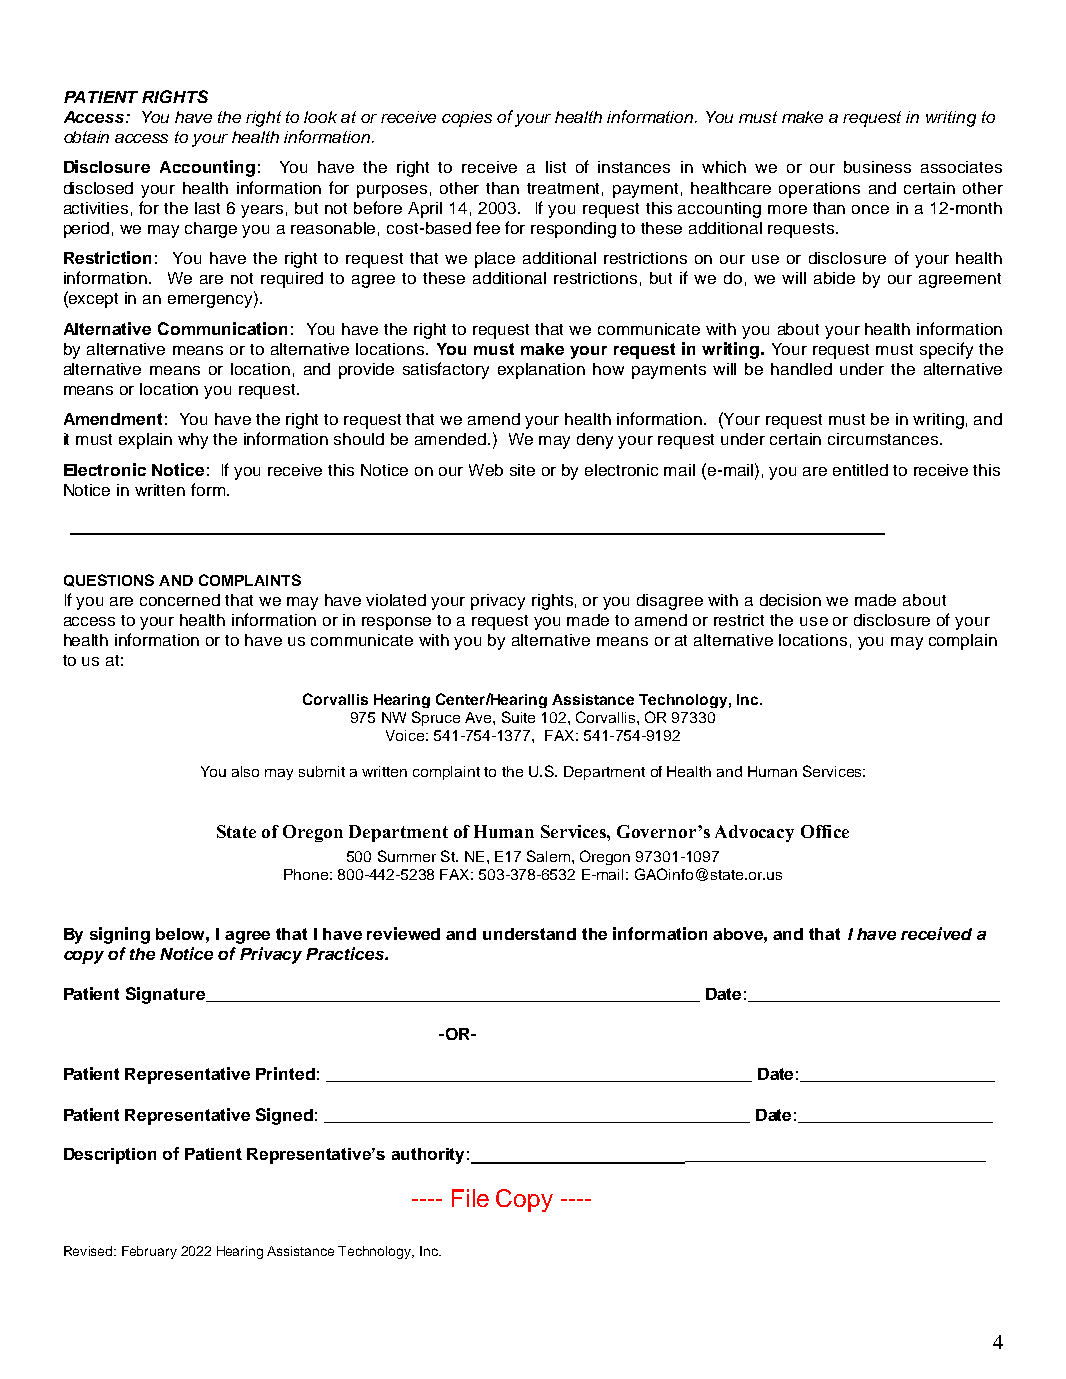 The image size is (1066, 1379). Describe the element at coordinates (149, 1252) in the screenshot. I see `February` at that location.
